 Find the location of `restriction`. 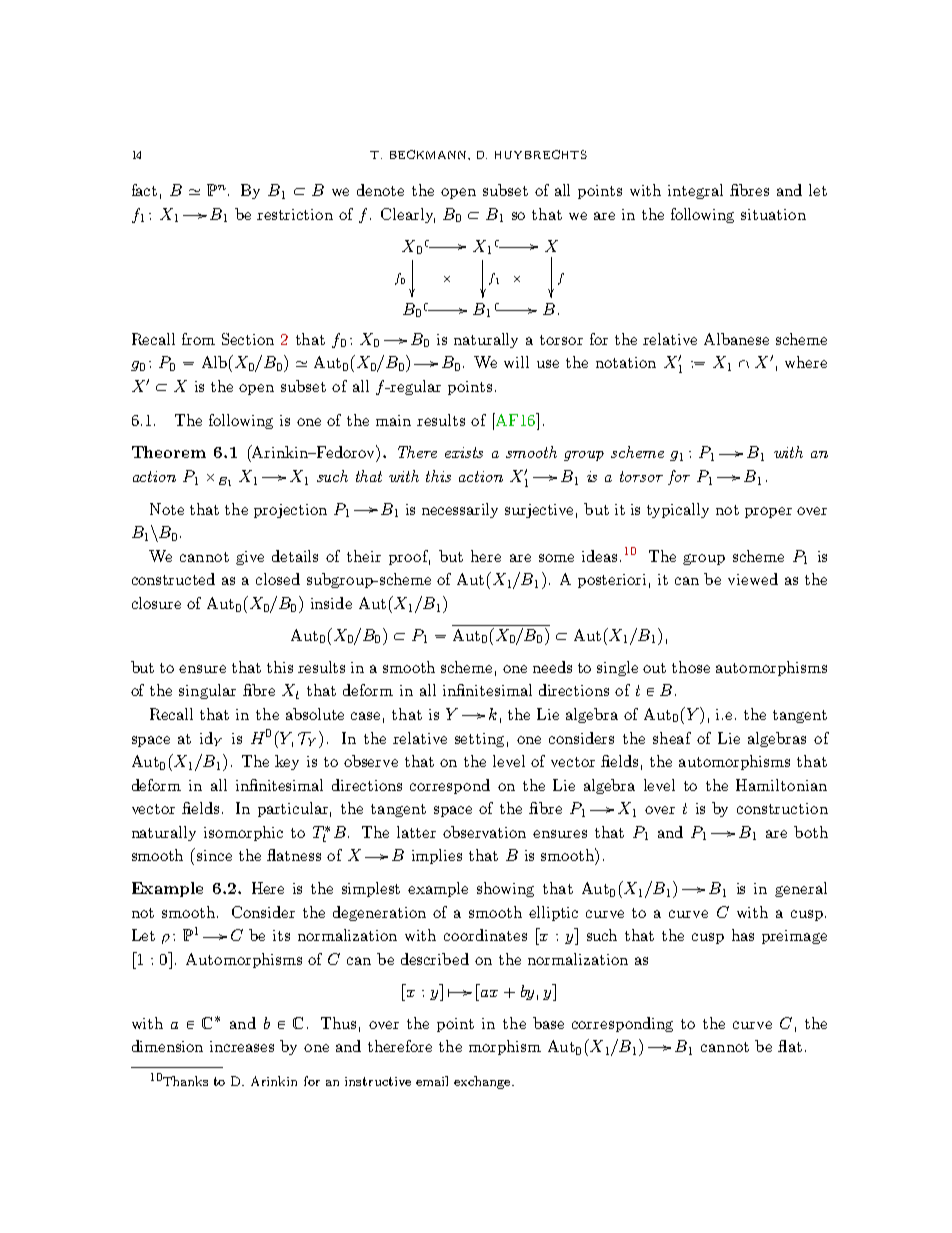

restriction is located at coordinates (295, 214).
